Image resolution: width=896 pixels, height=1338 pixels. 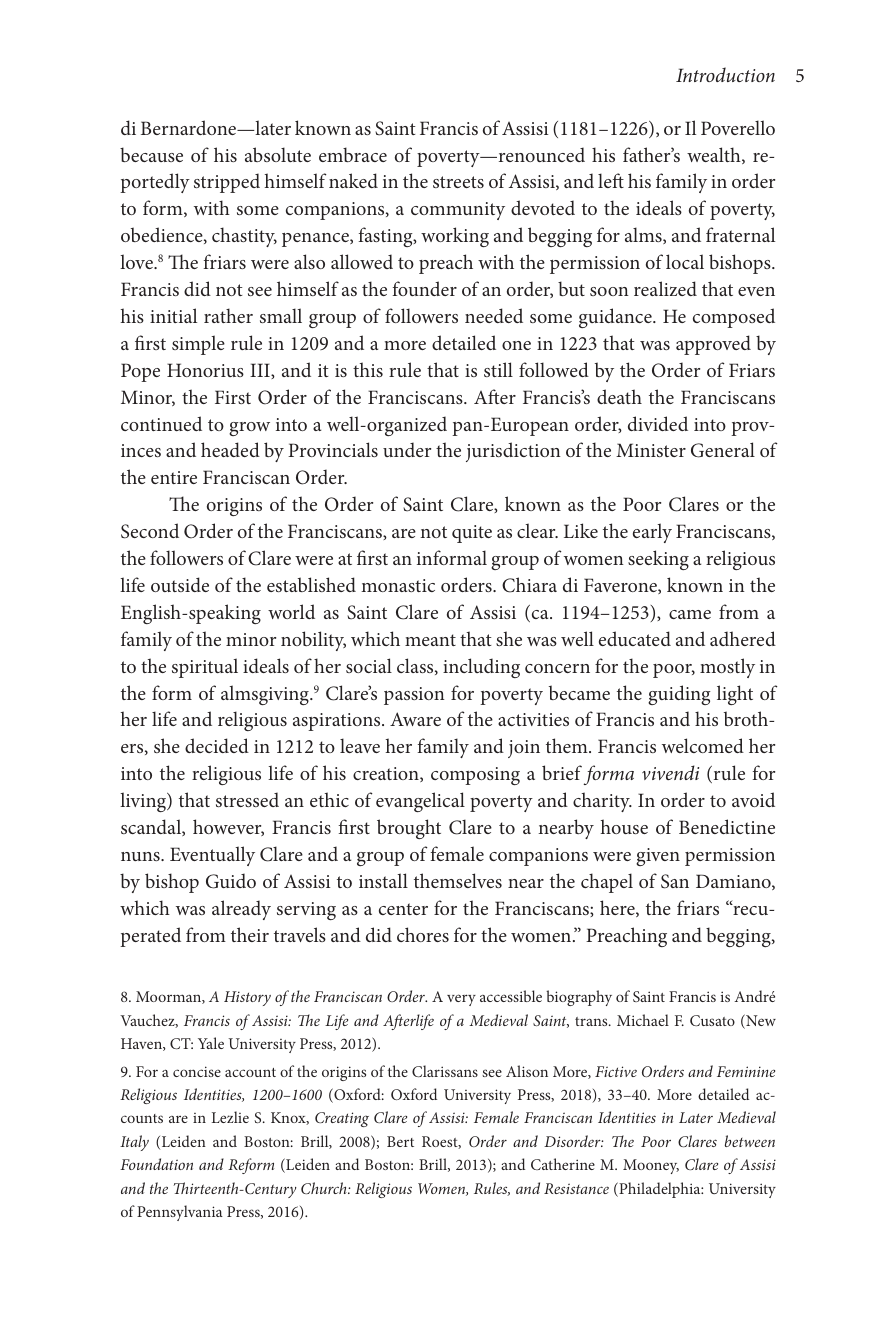 What do you see at coordinates (430, 640) in the page?
I see `meant` at bounding box center [430, 640].
